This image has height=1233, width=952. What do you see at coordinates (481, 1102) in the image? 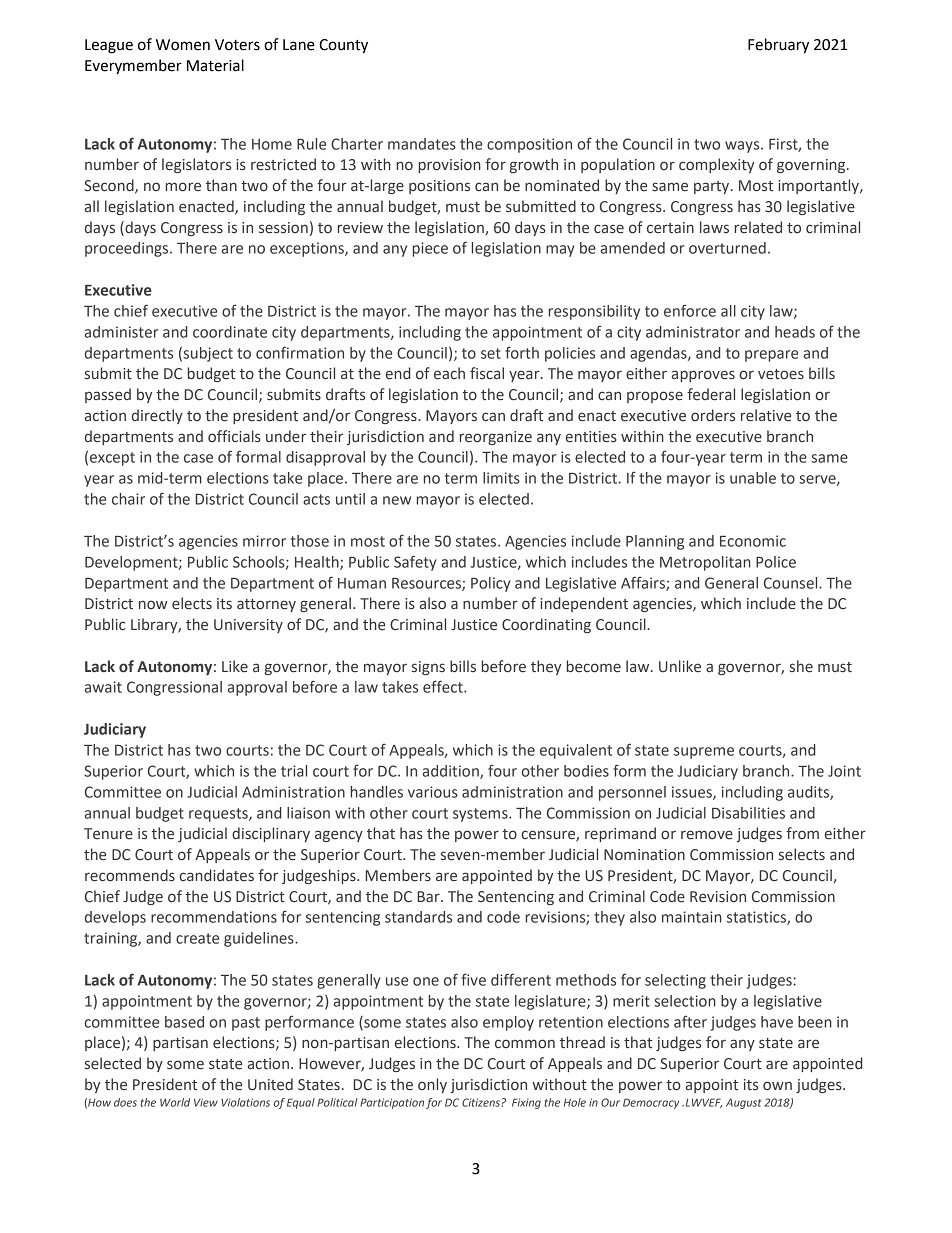
I see `Citizens` at bounding box center [481, 1102].
